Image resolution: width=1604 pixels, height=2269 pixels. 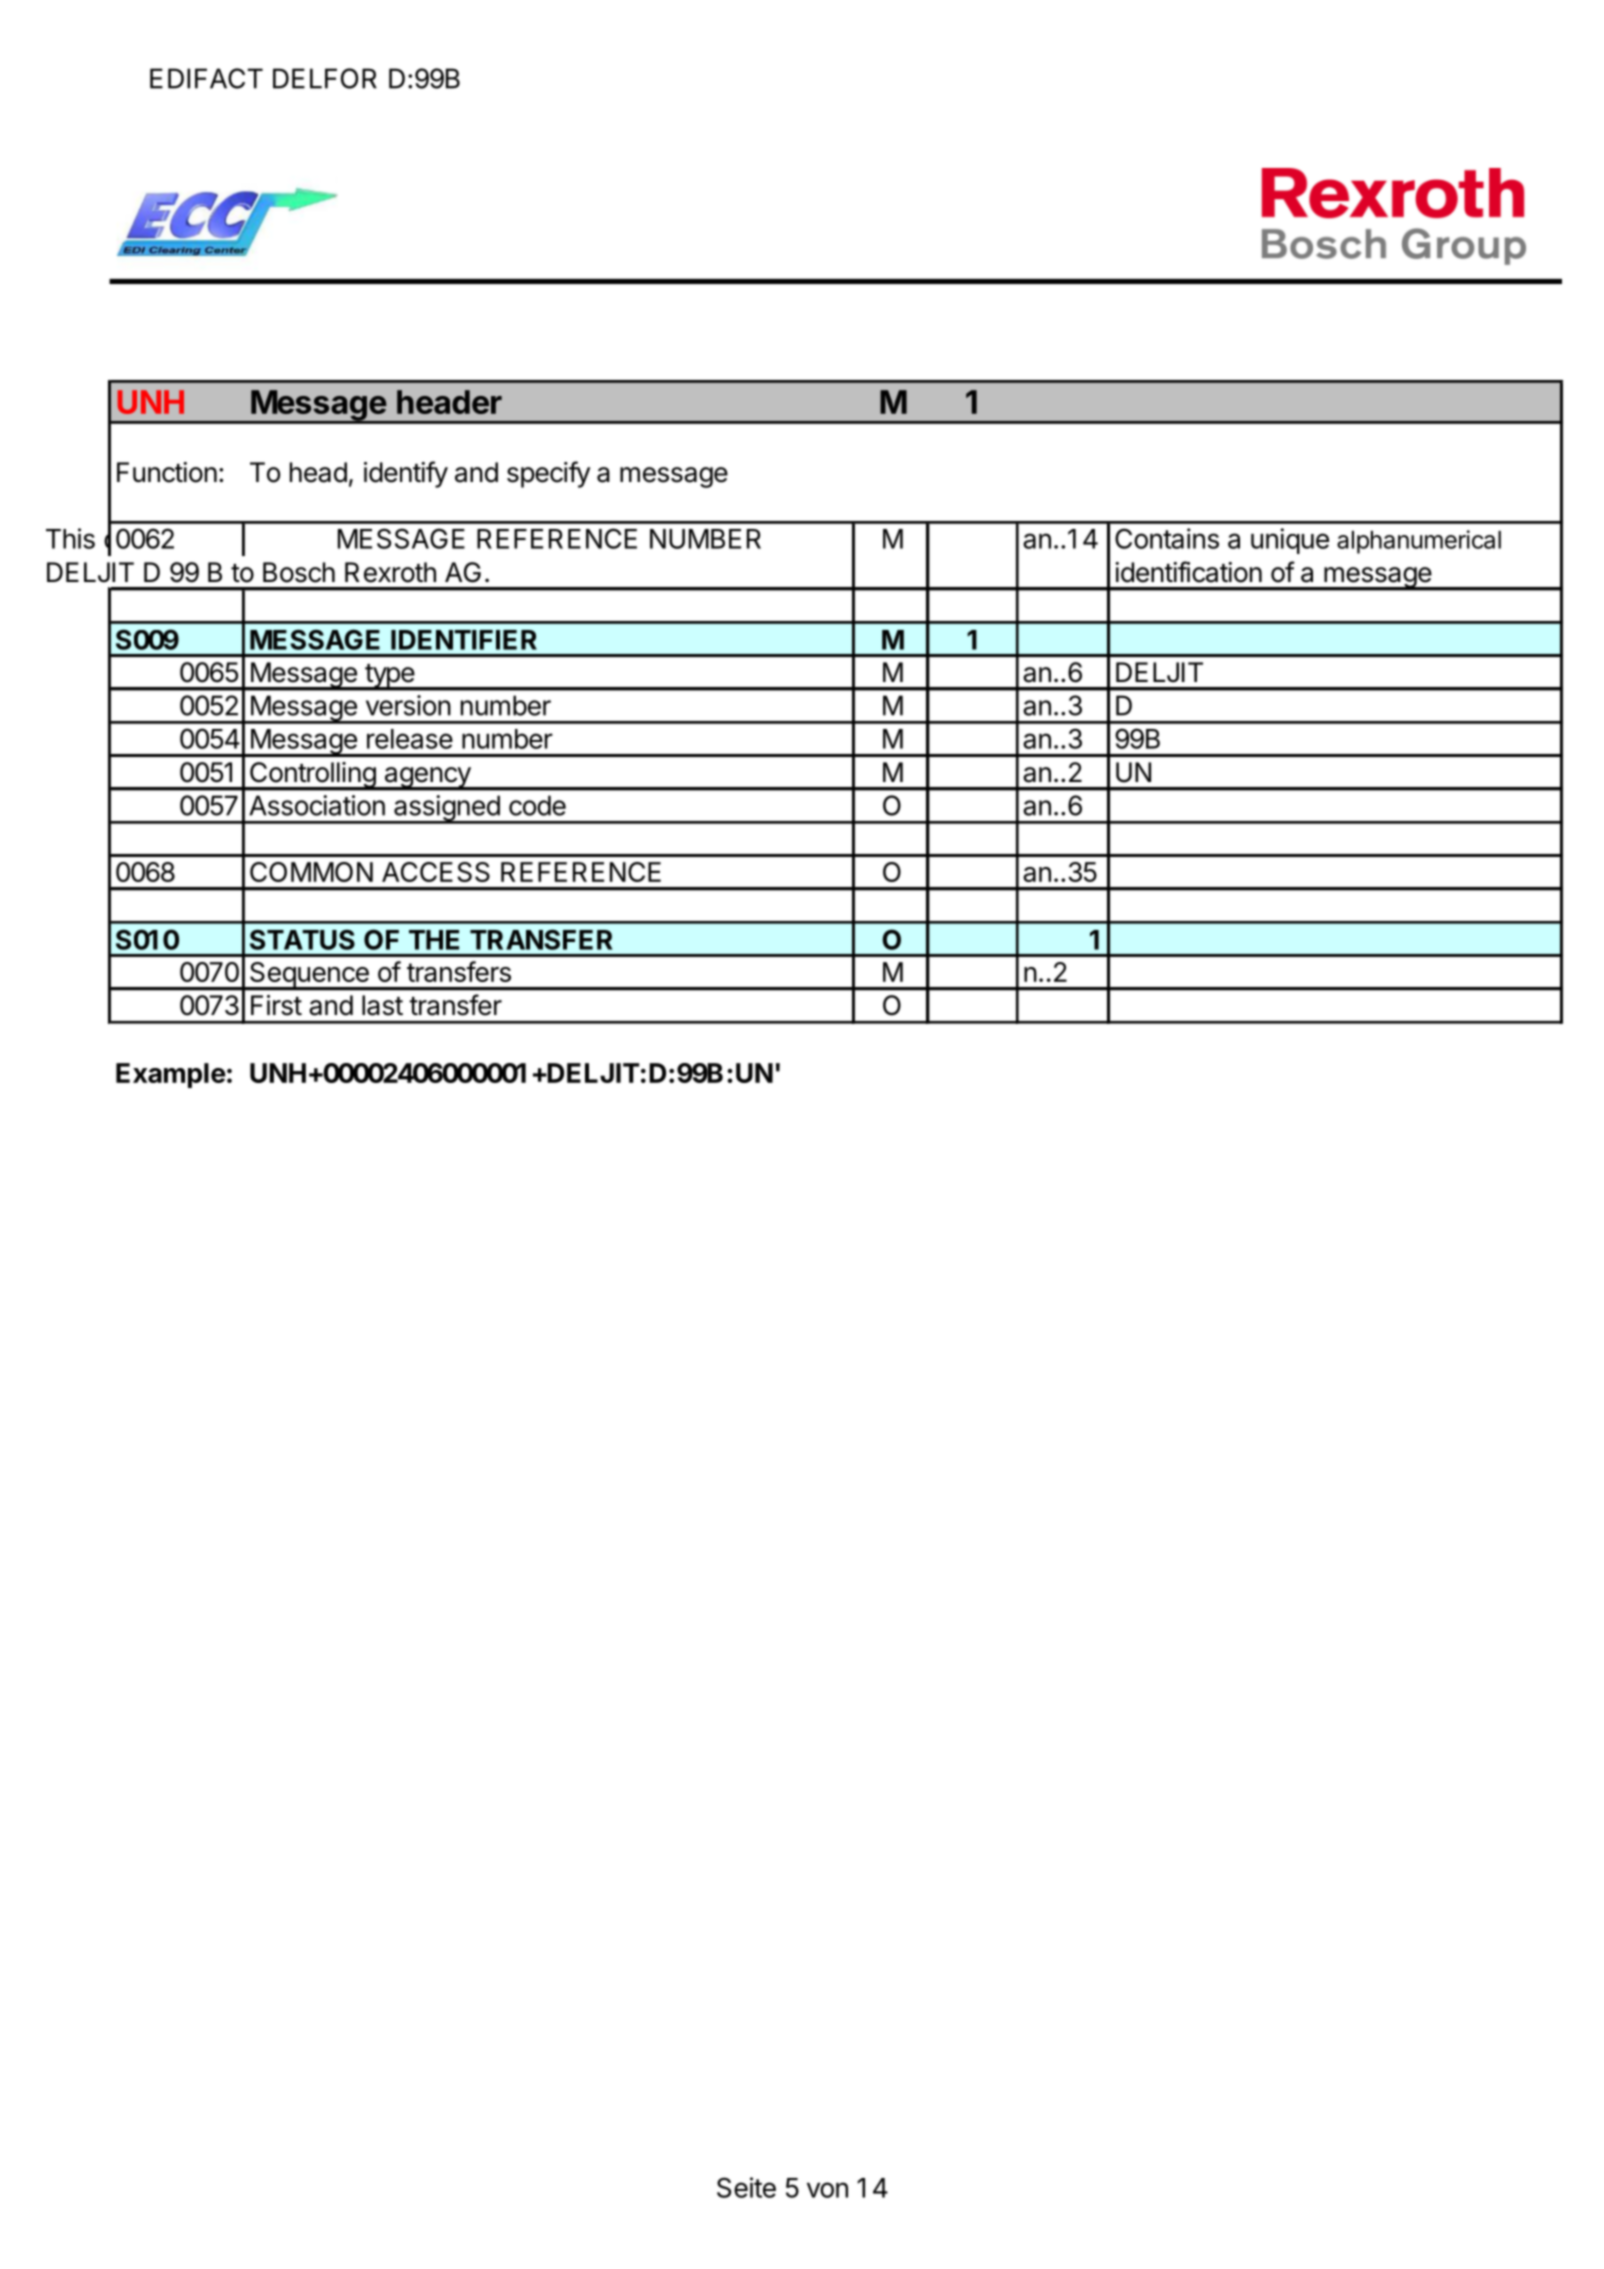 What do you see at coordinates (548, 474) in the document?
I see `specify` at bounding box center [548, 474].
